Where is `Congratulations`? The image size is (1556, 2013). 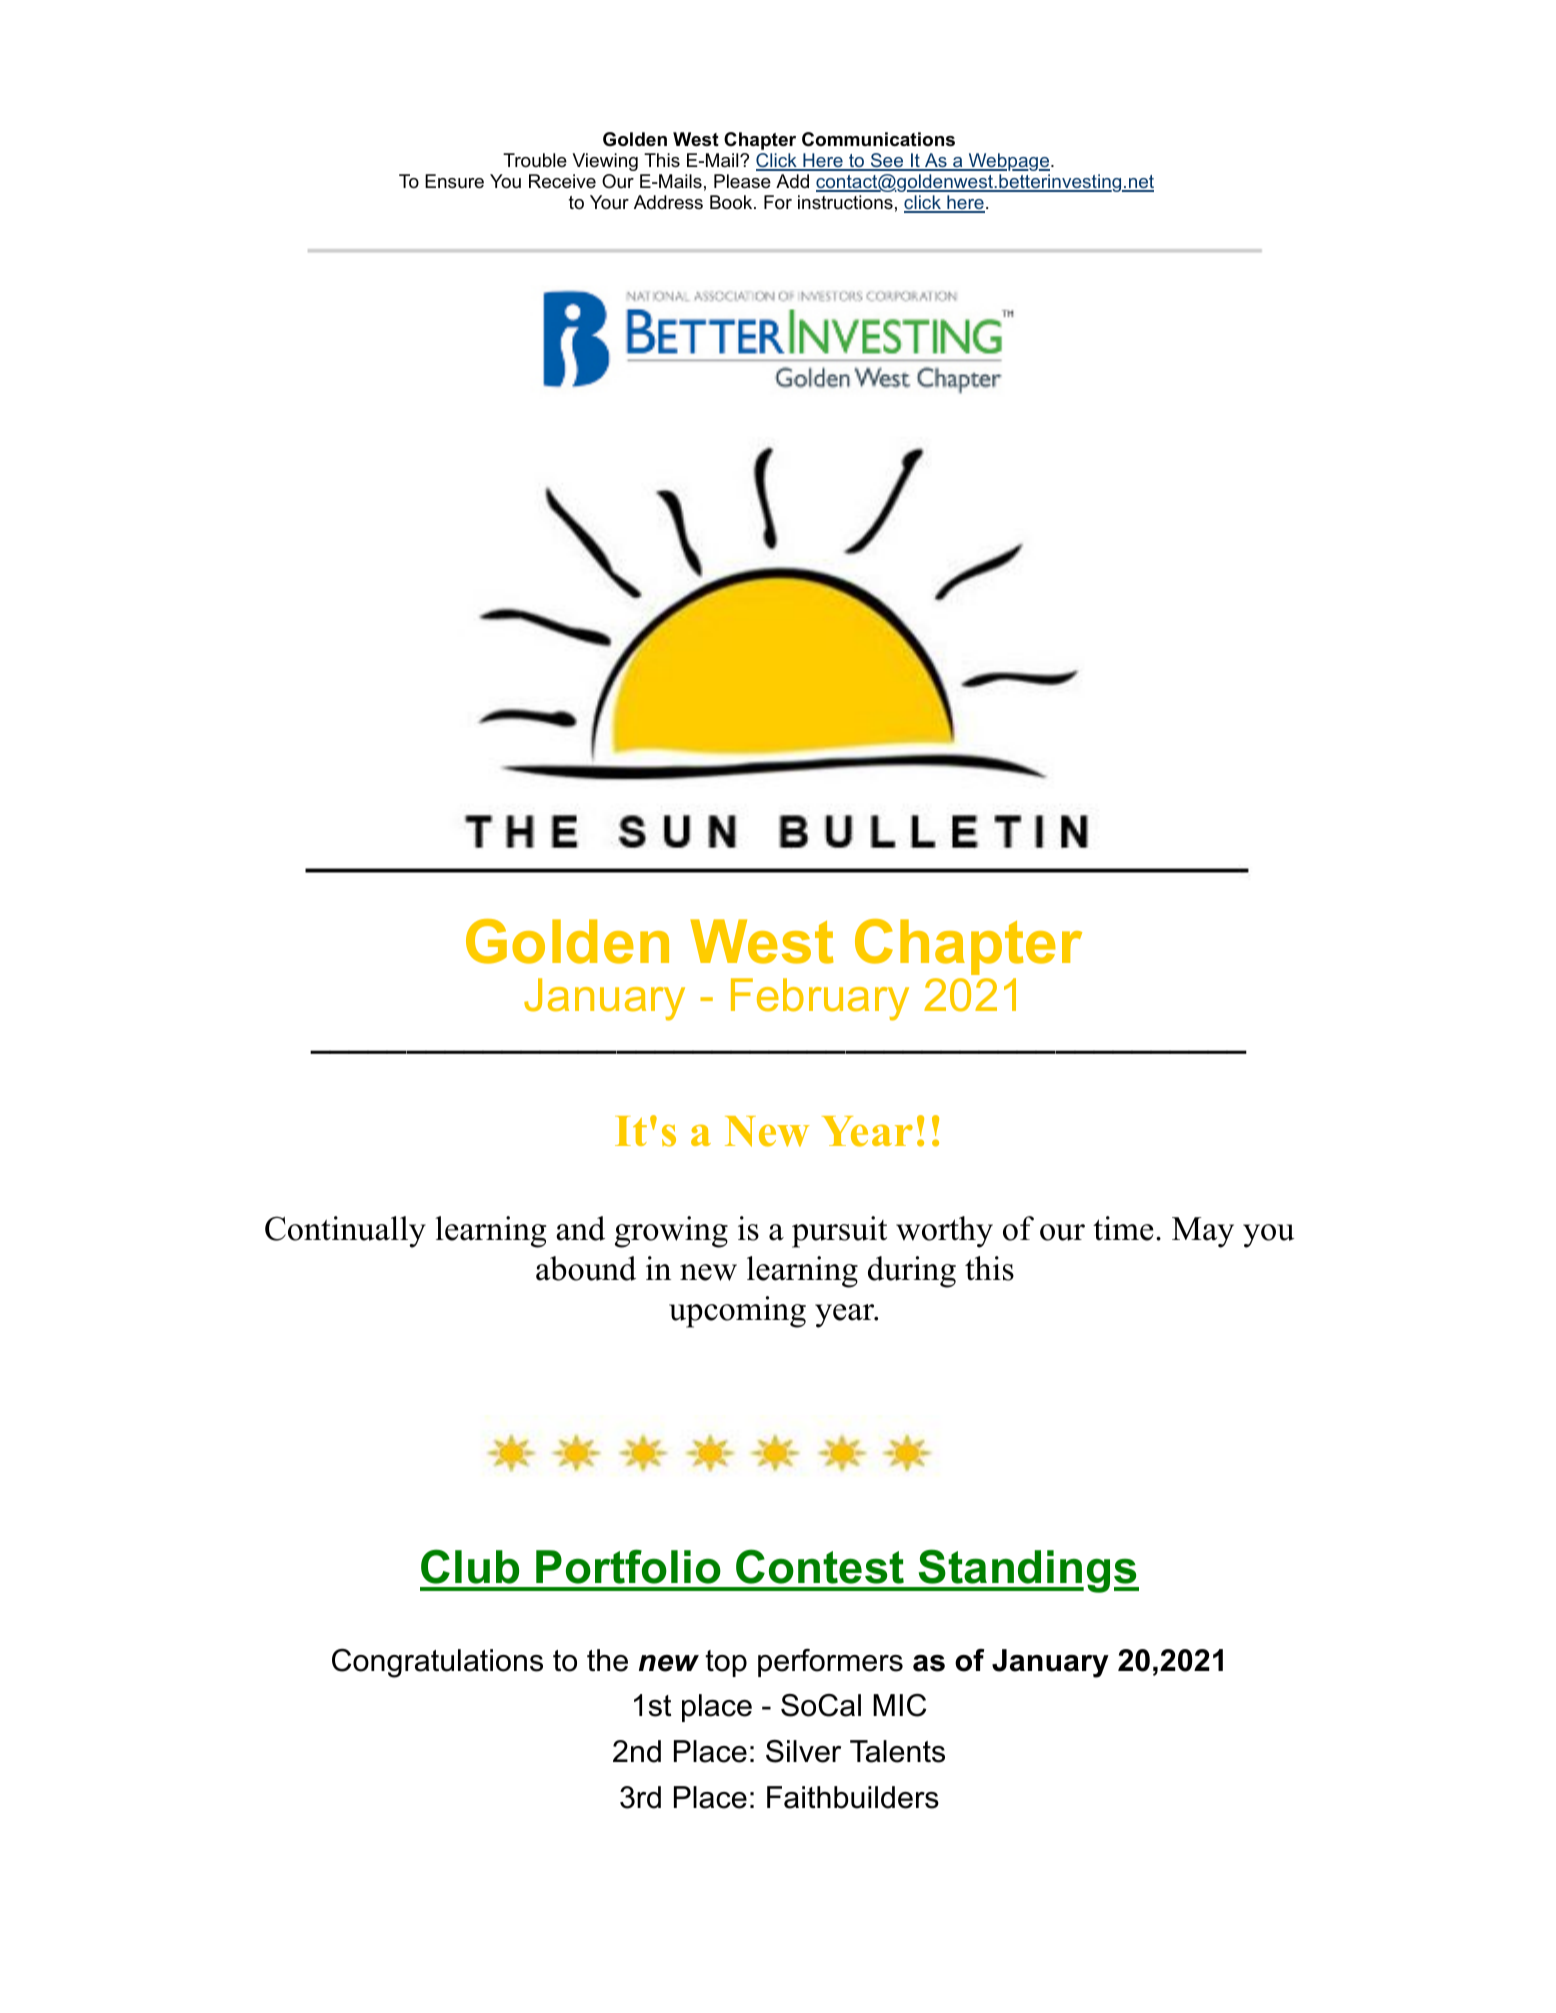
Congratulations is located at coordinates (437, 1663).
